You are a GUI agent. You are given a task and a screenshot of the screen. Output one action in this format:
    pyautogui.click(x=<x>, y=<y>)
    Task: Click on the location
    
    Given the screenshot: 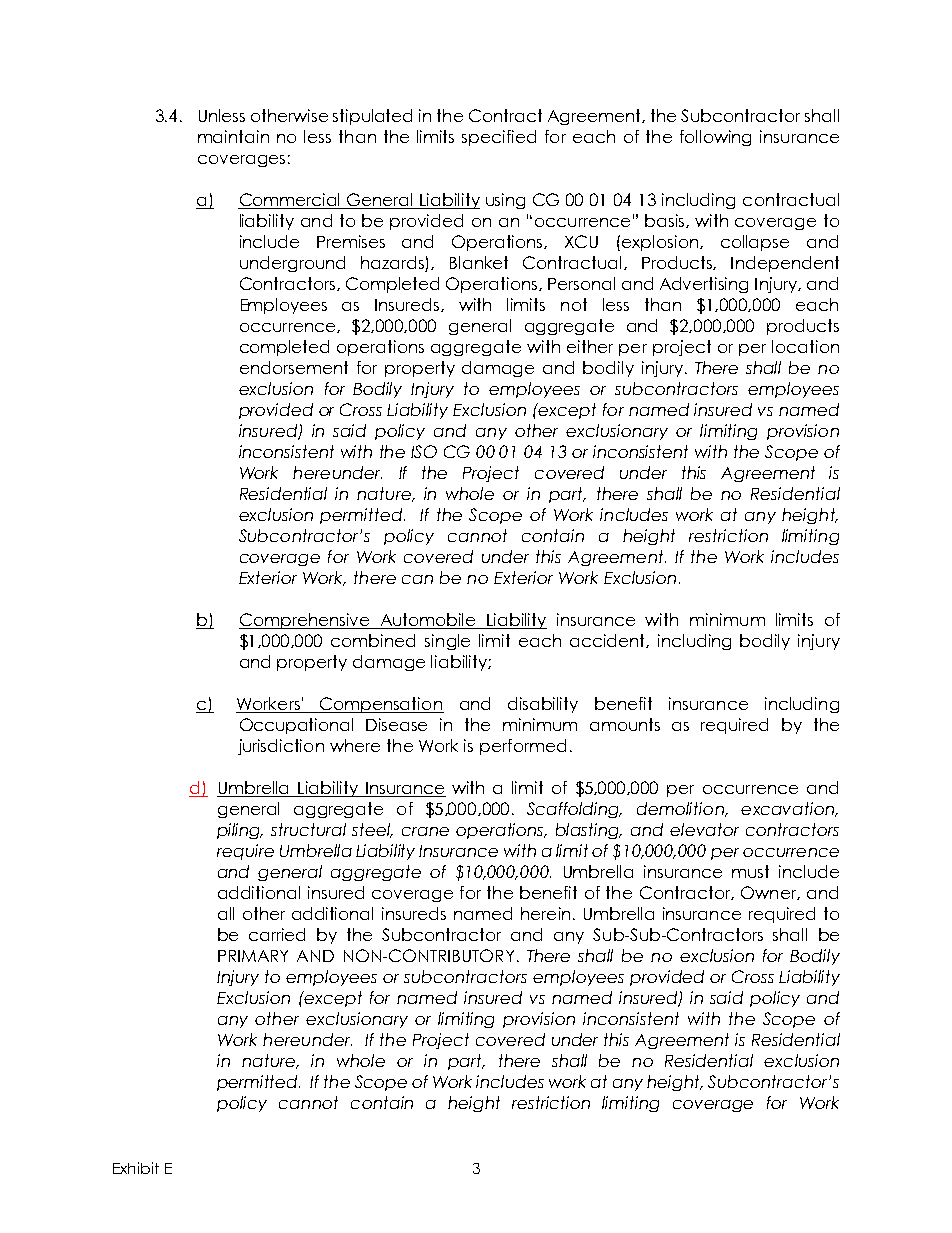 What is the action you would take?
    pyautogui.click(x=805, y=346)
